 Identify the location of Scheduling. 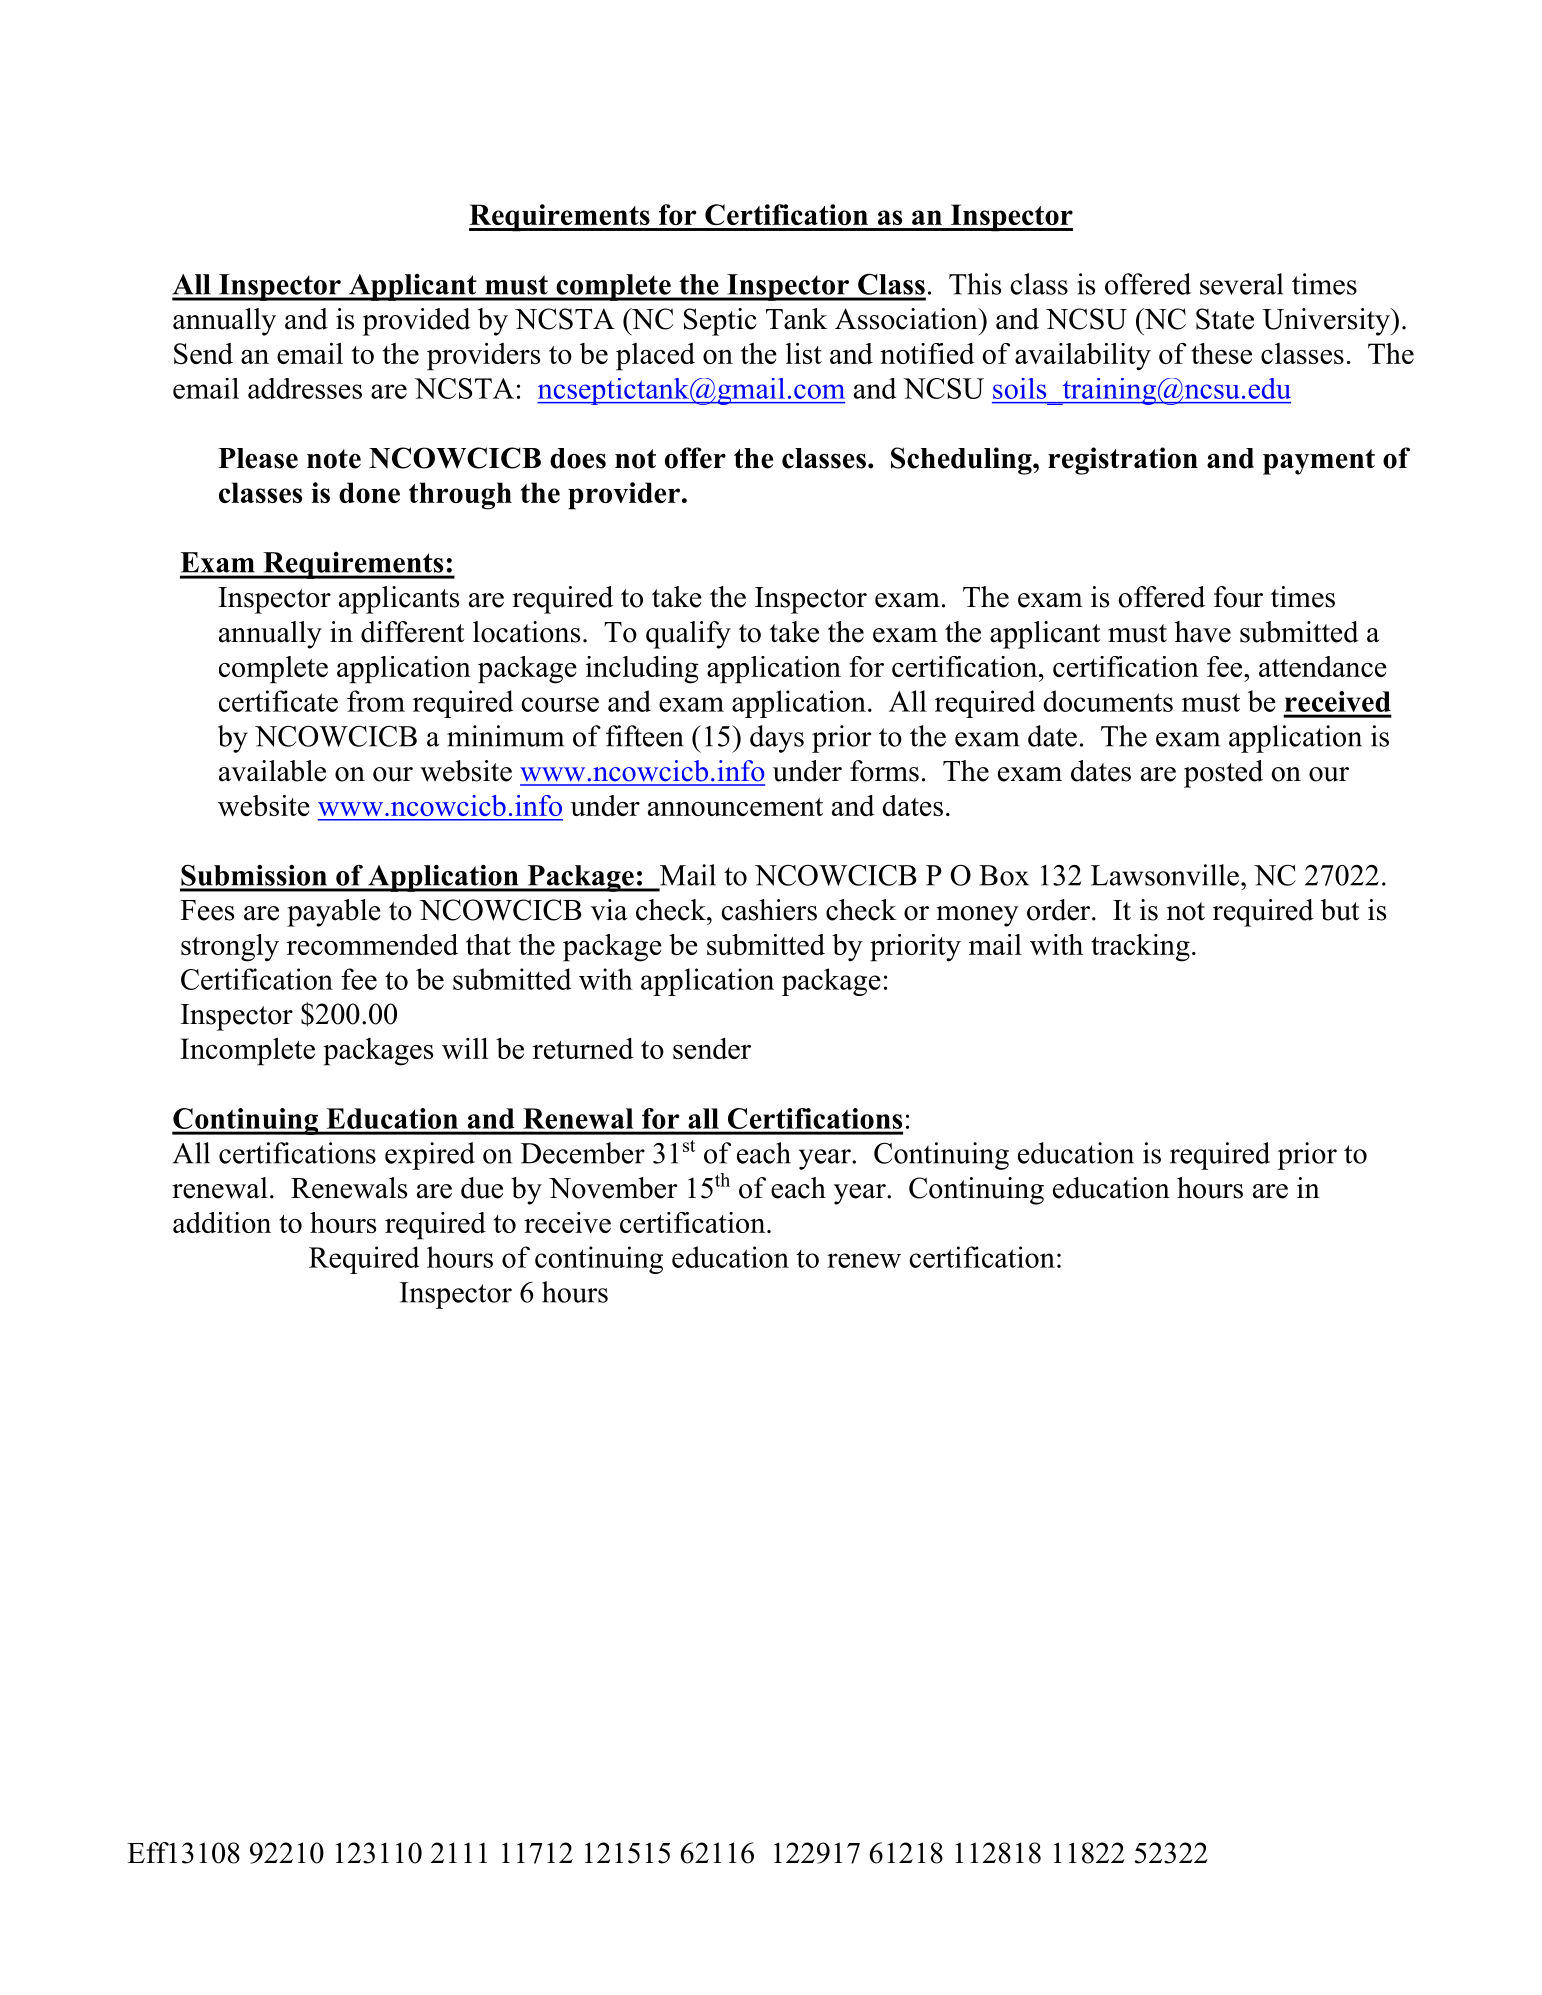
(962, 461).
